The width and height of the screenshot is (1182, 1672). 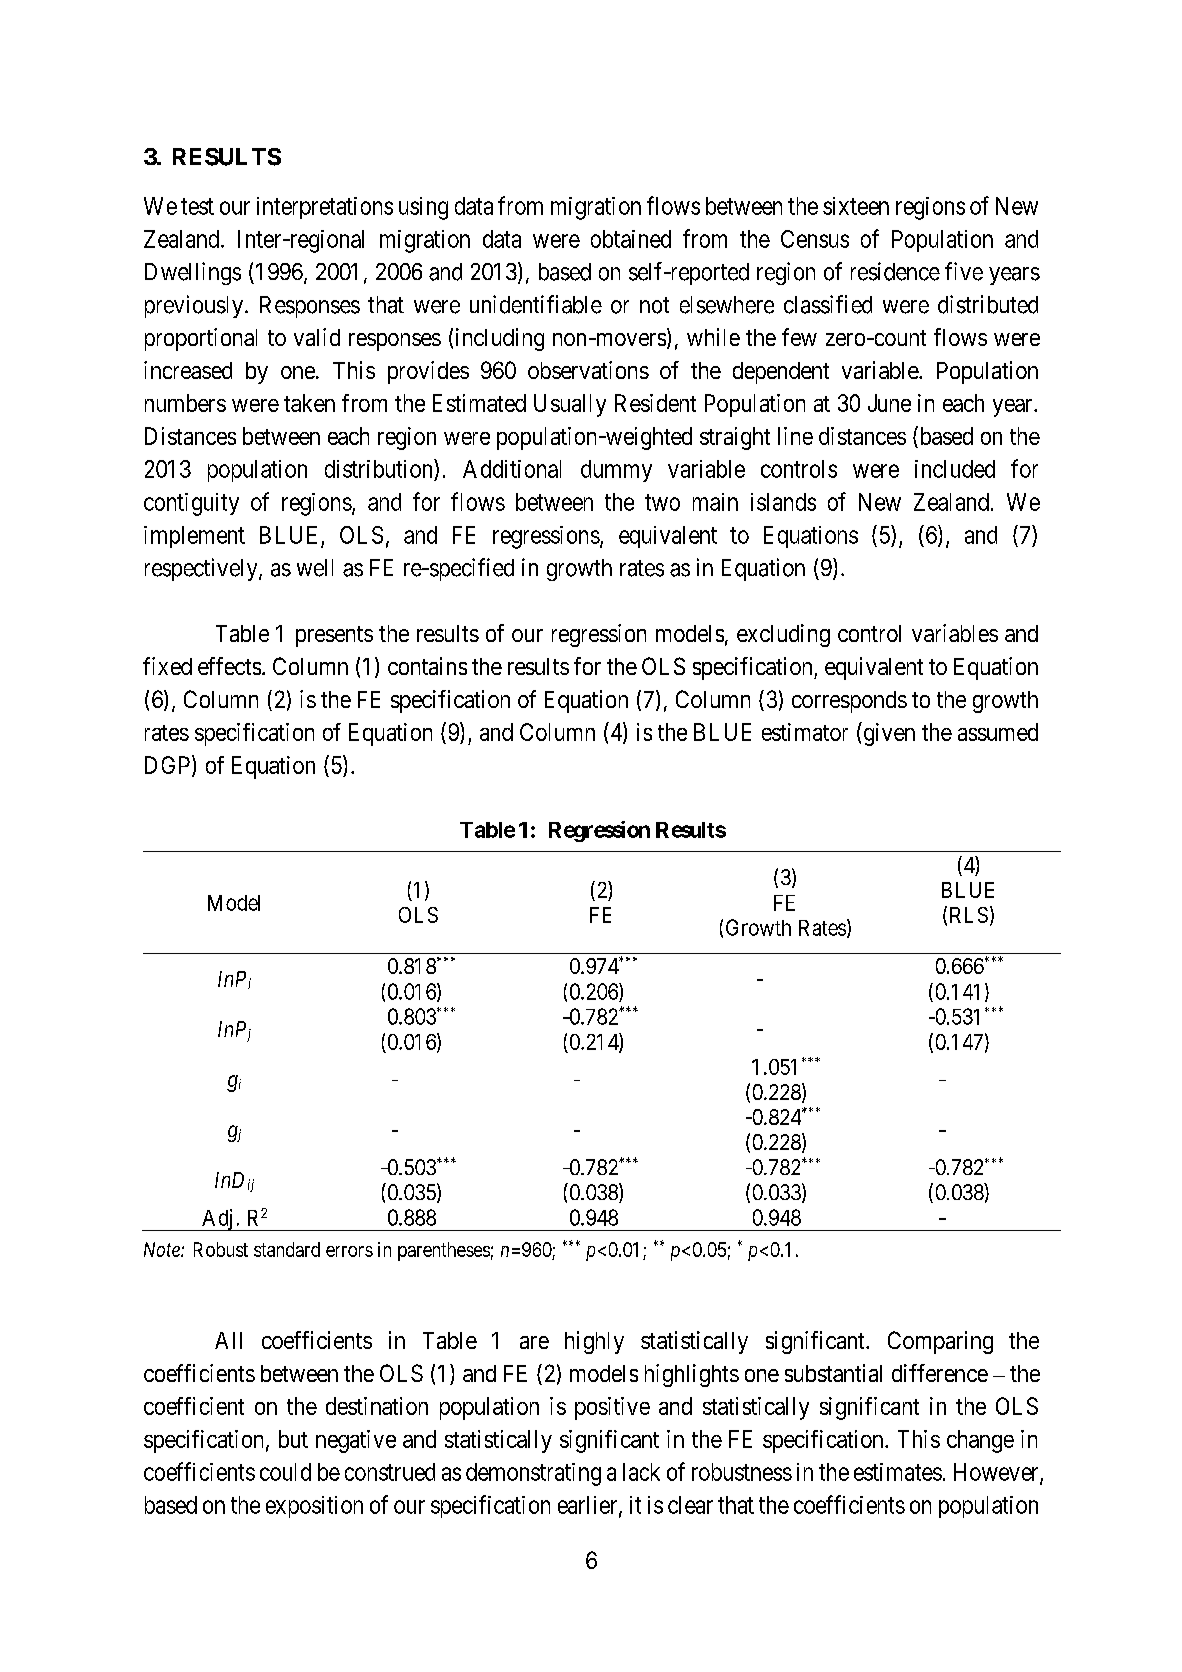 I want to click on effects, so click(x=229, y=666).
